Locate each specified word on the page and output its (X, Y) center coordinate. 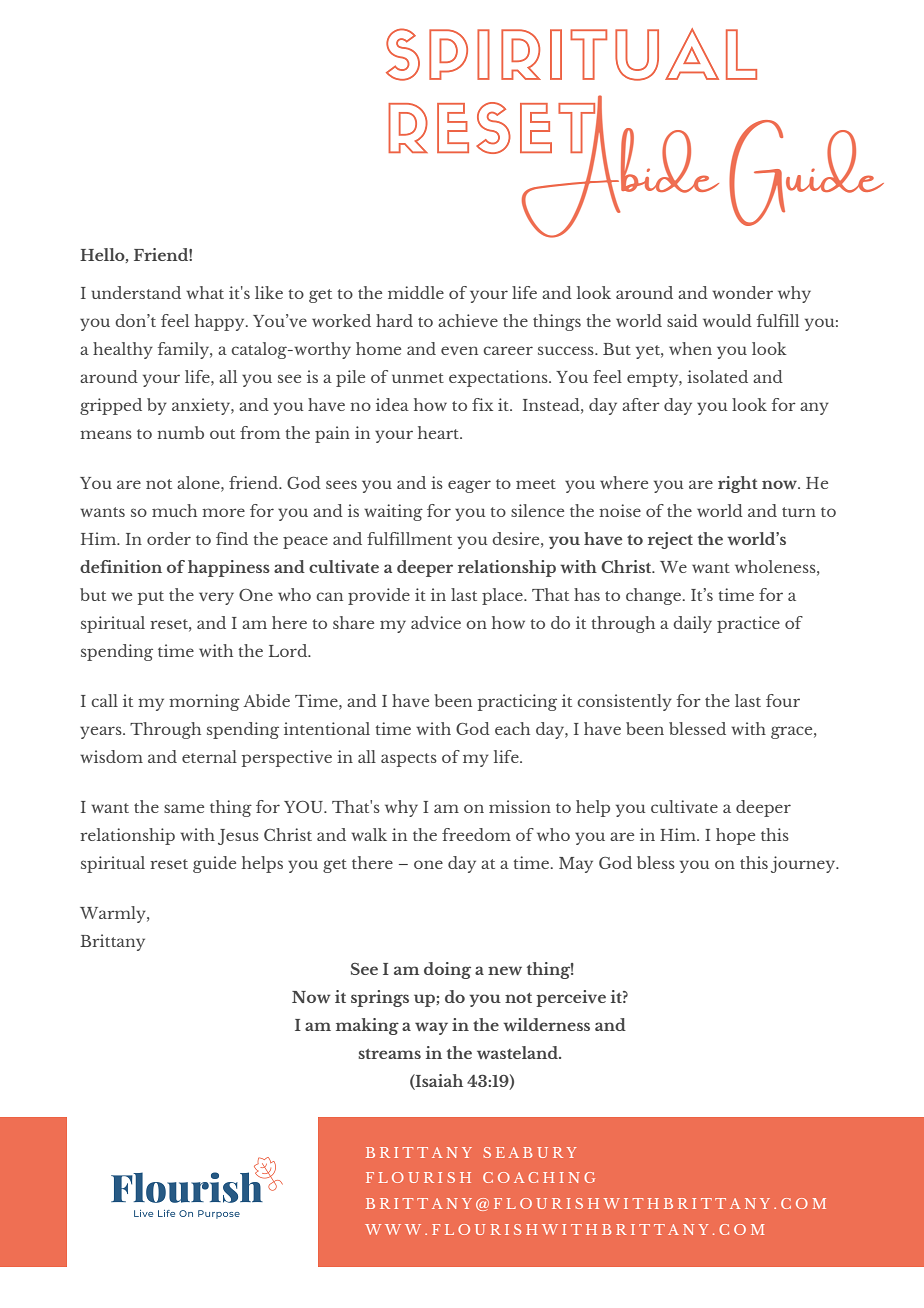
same (184, 808)
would (727, 320)
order (169, 538)
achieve (468, 320)
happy (221, 322)
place (503, 596)
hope (735, 836)
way (431, 1028)
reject (670, 540)
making (367, 1026)
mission (520, 806)
